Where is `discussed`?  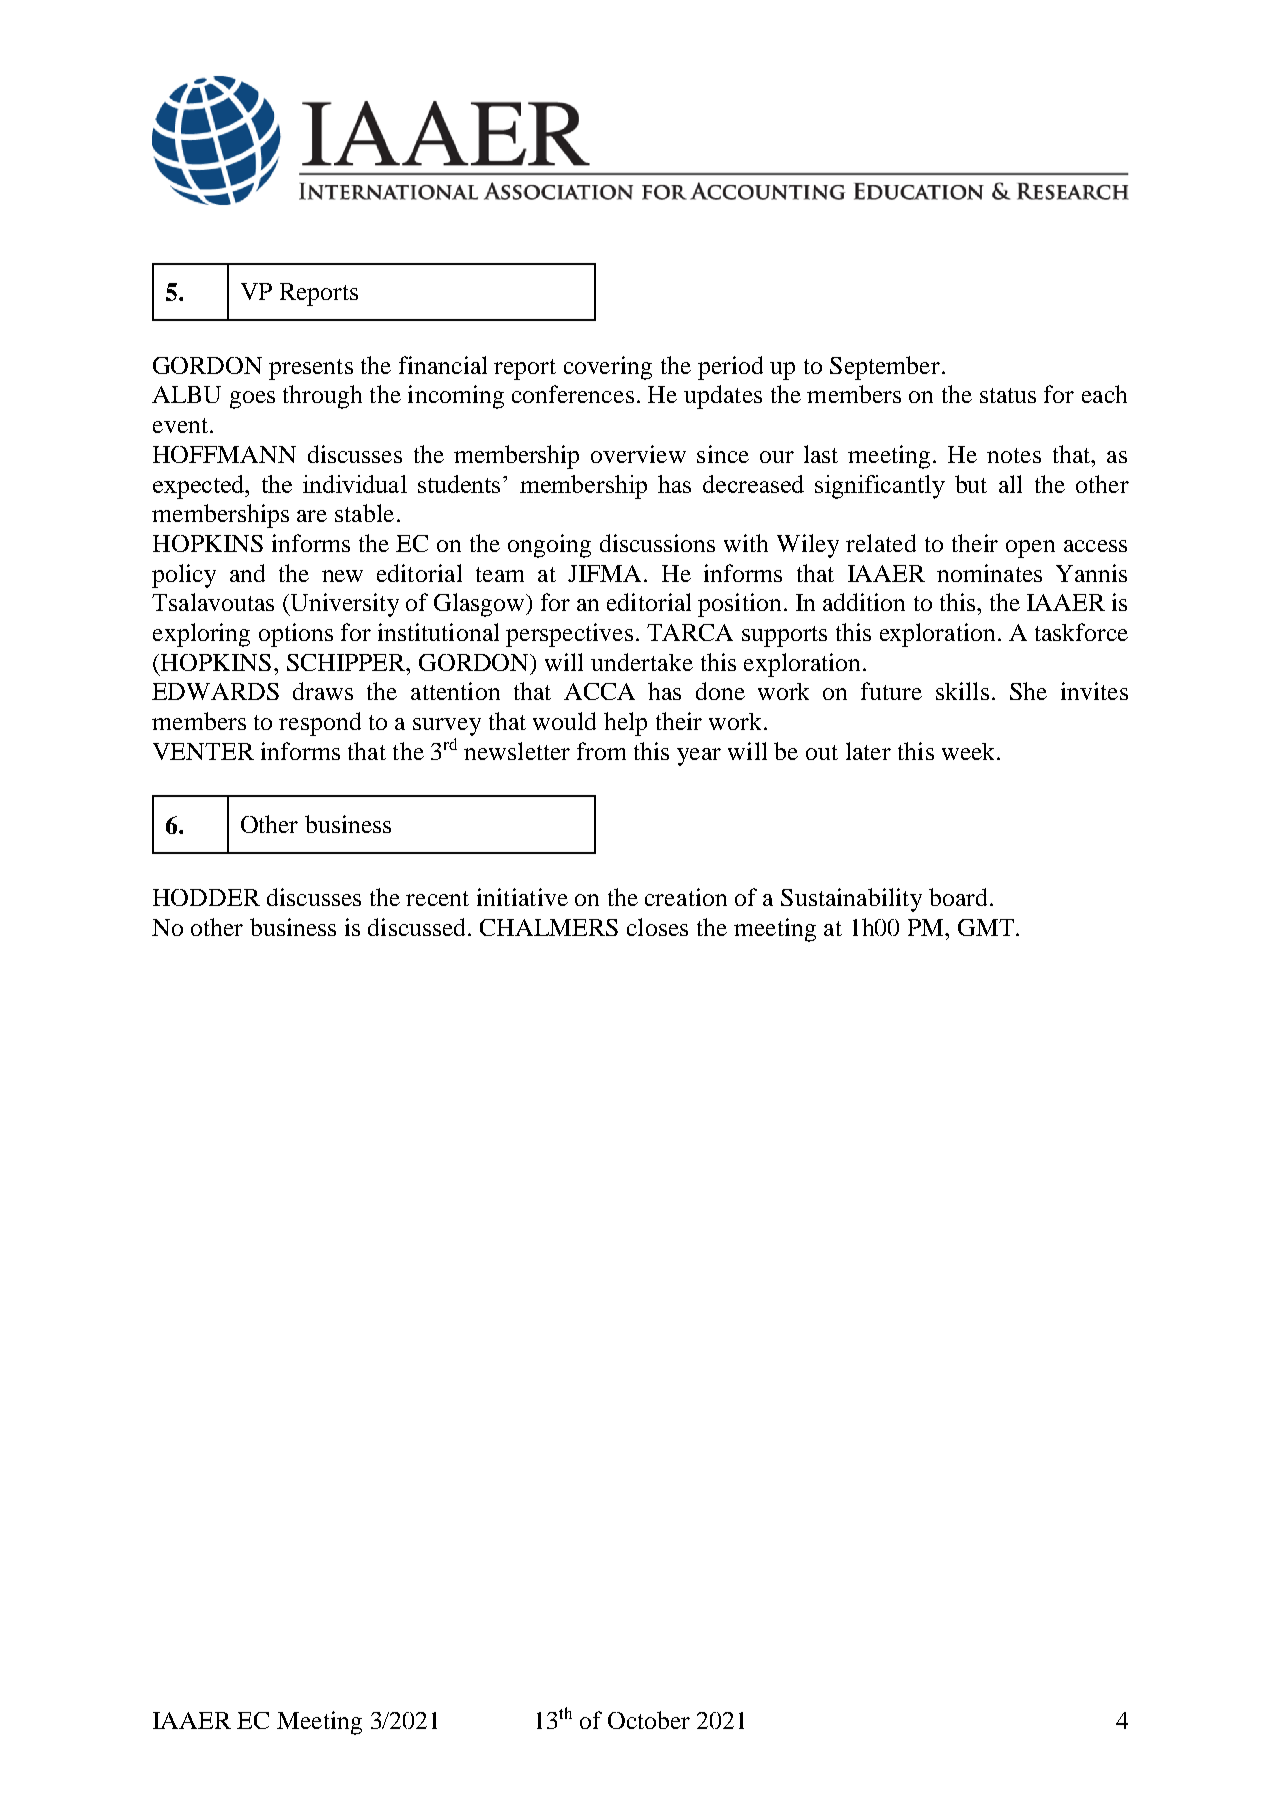
discussed is located at coordinates (418, 927).
